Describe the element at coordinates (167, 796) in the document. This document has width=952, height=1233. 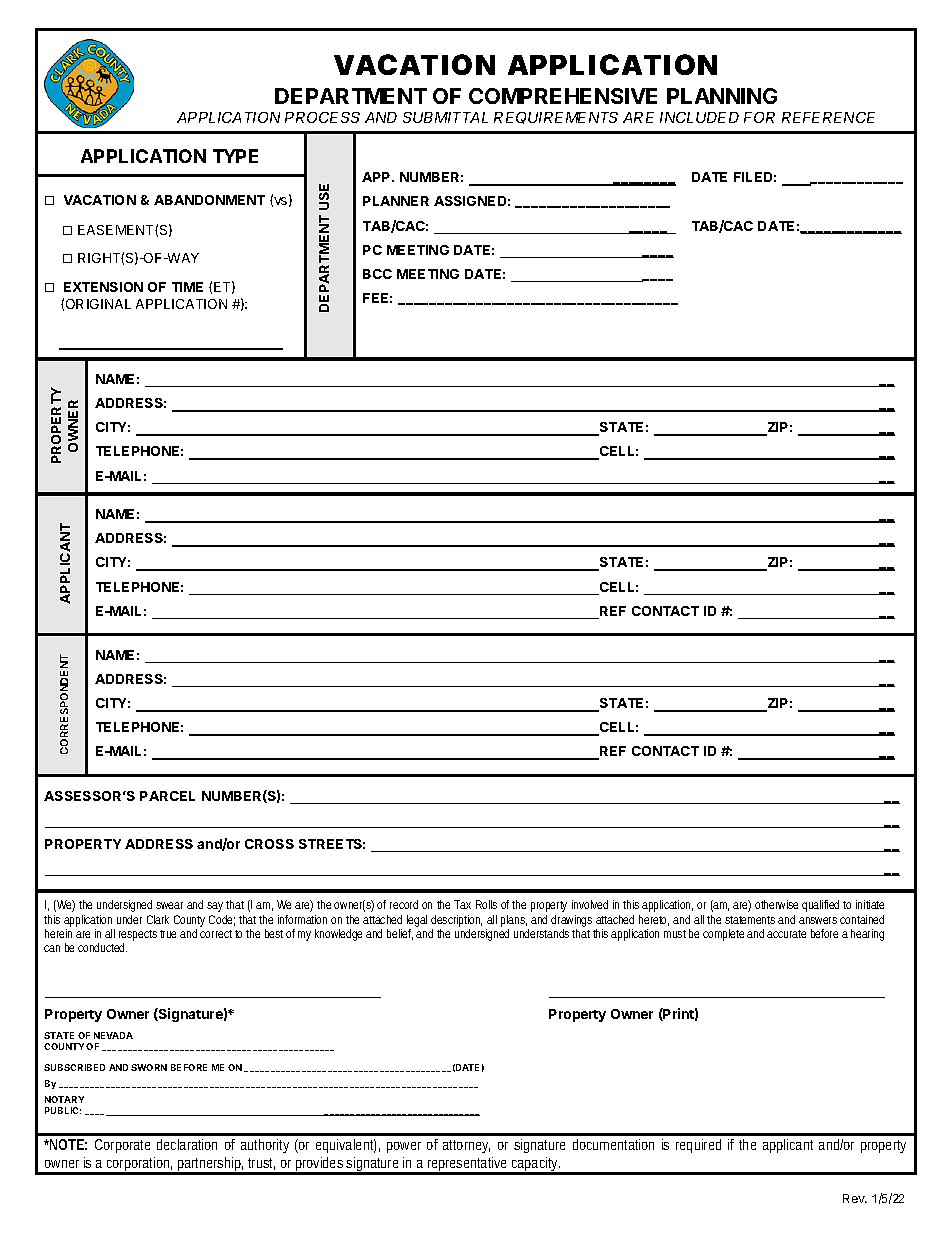
I see `PARCEL` at that location.
